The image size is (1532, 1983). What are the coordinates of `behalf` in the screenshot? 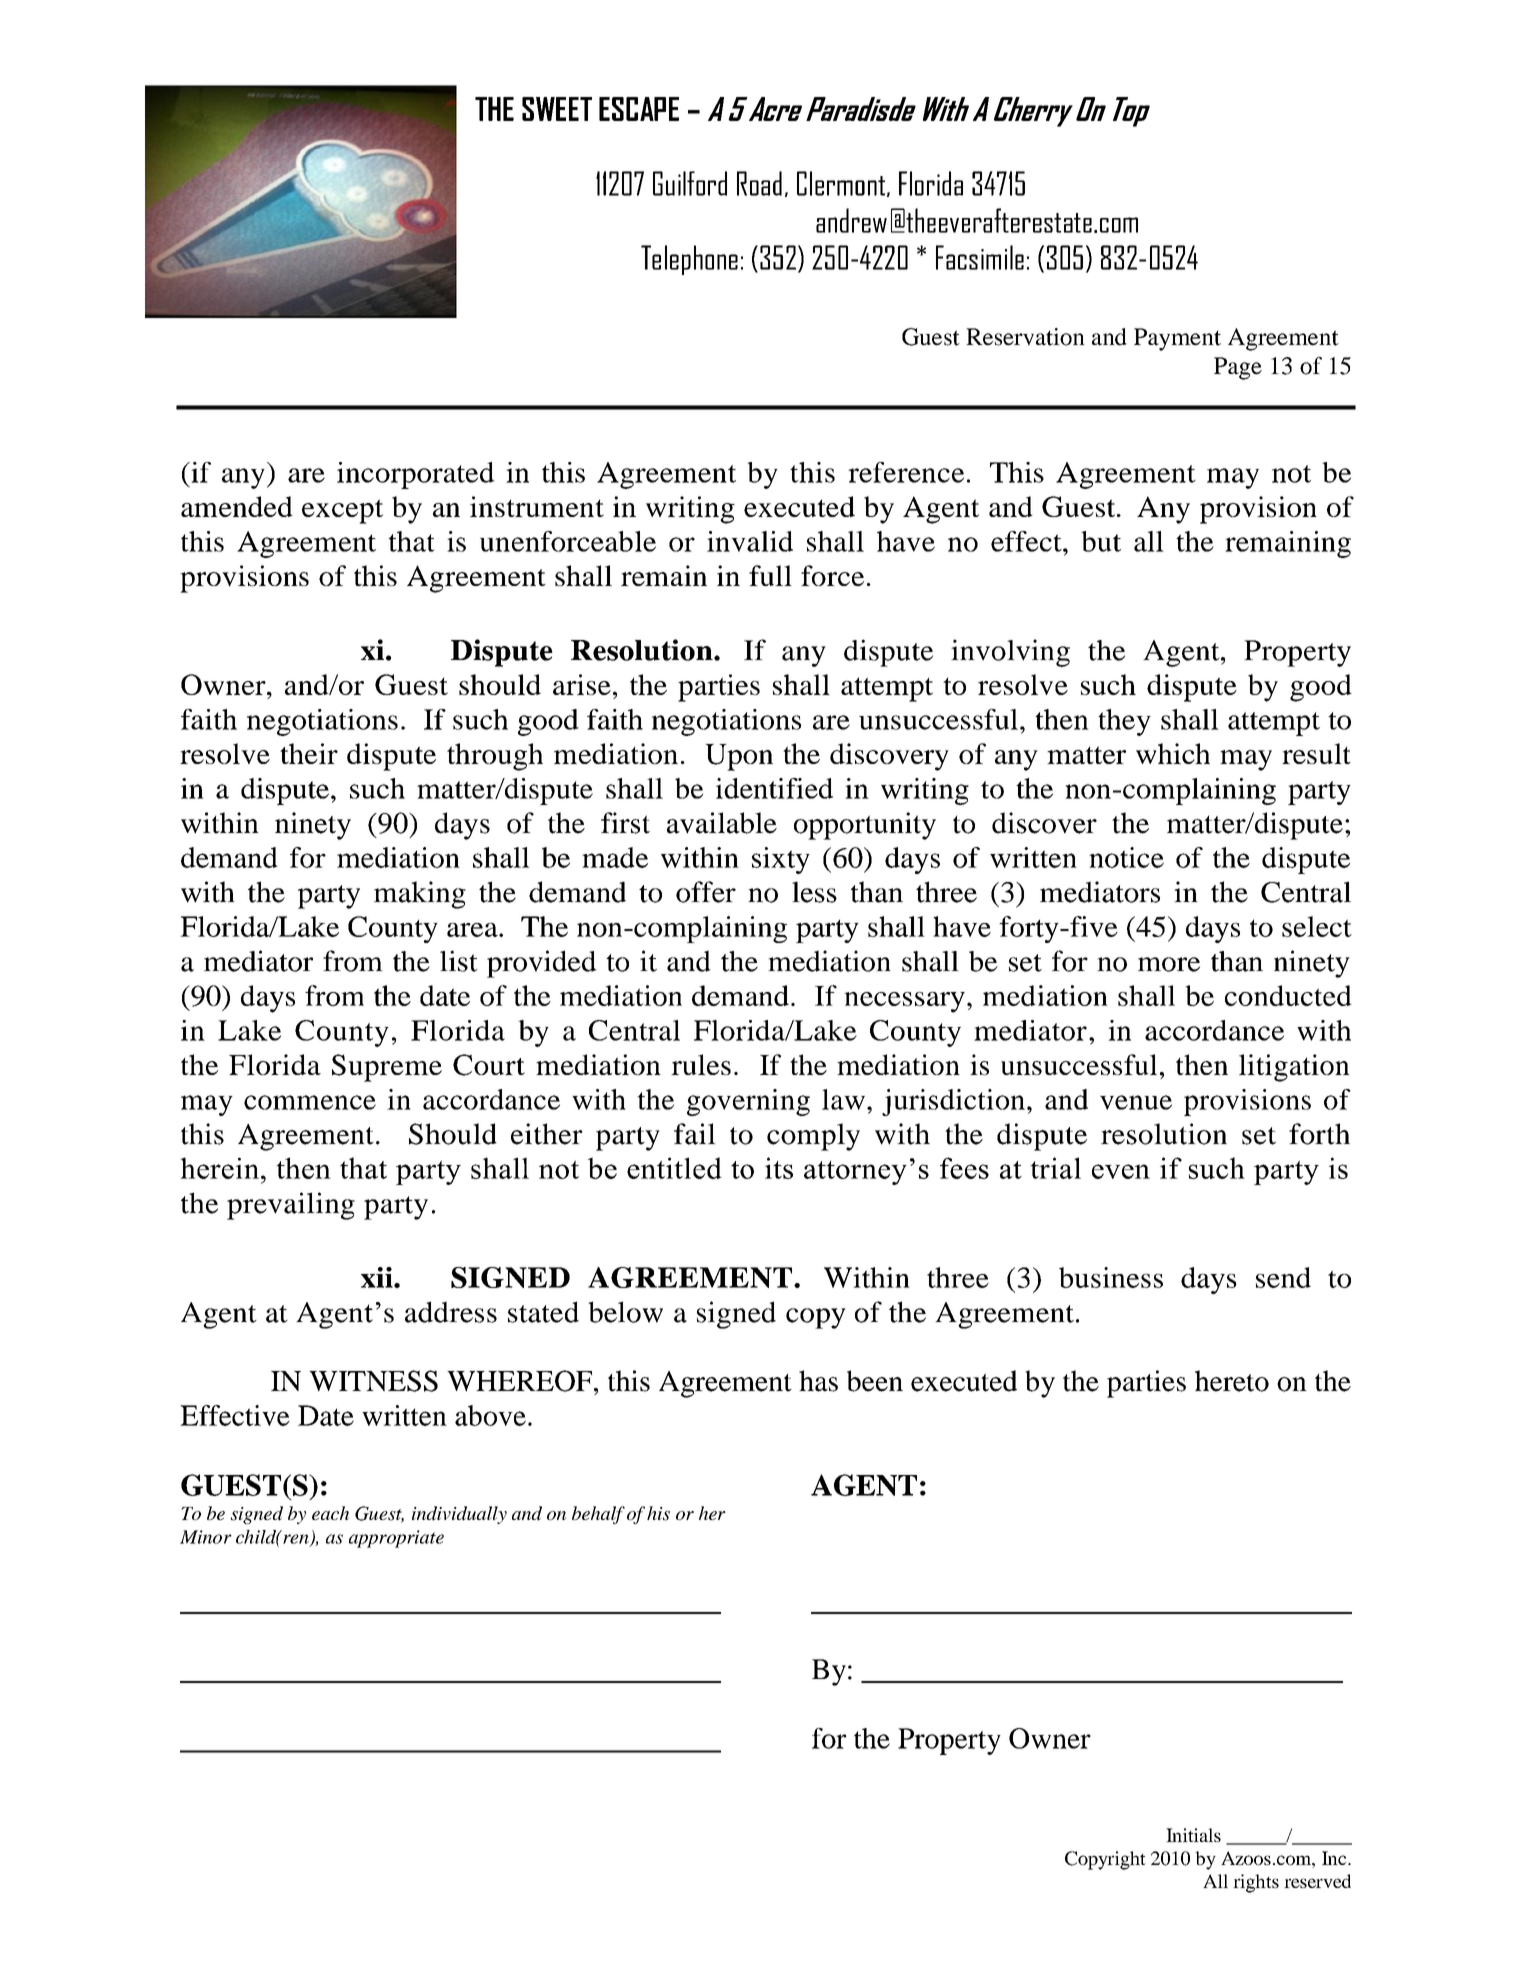 It's located at (598, 1515).
